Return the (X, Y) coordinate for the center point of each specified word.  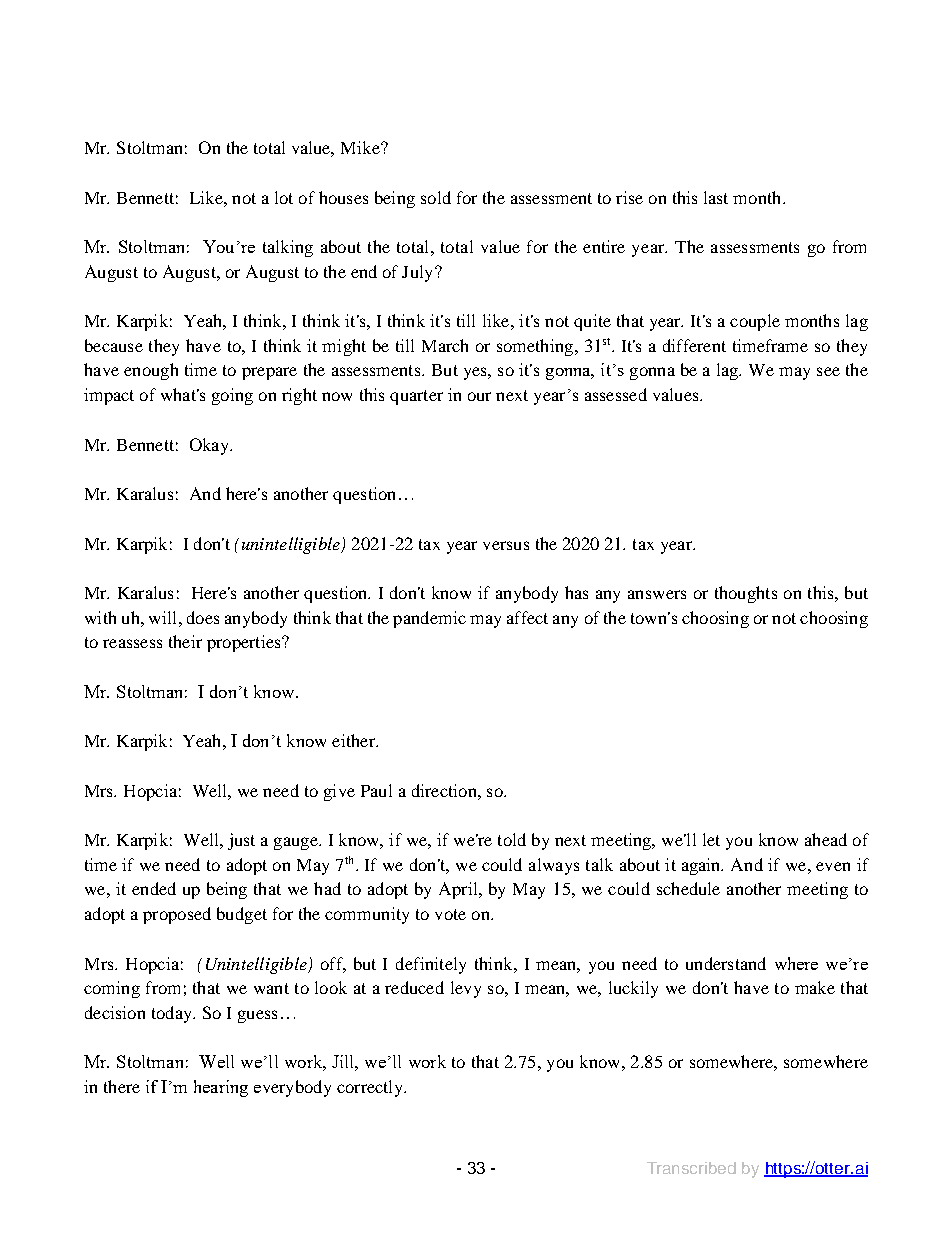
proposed (177, 915)
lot (284, 197)
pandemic (429, 619)
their (185, 641)
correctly (371, 1088)
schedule (688, 888)
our (479, 396)
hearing (221, 1088)
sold (436, 197)
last (716, 197)
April (459, 890)
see (828, 371)
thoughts (746, 594)
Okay (210, 446)
